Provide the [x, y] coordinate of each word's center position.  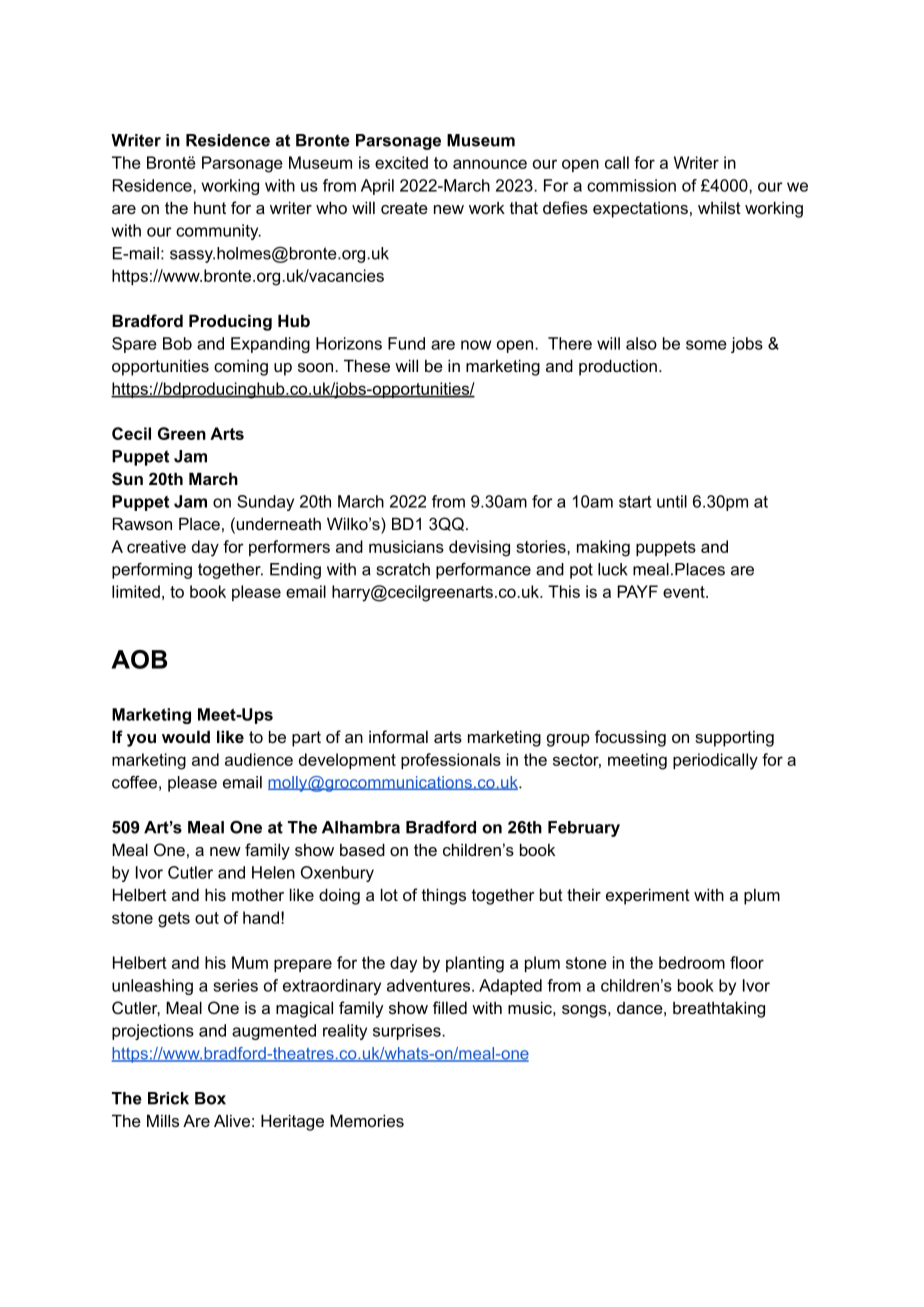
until [672, 501]
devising [479, 548]
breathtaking [719, 1009]
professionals [451, 761]
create [404, 208]
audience [259, 759]
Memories [367, 1120]
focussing [630, 738]
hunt [210, 207]
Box [210, 1098]
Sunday [265, 503]
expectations [640, 209]
